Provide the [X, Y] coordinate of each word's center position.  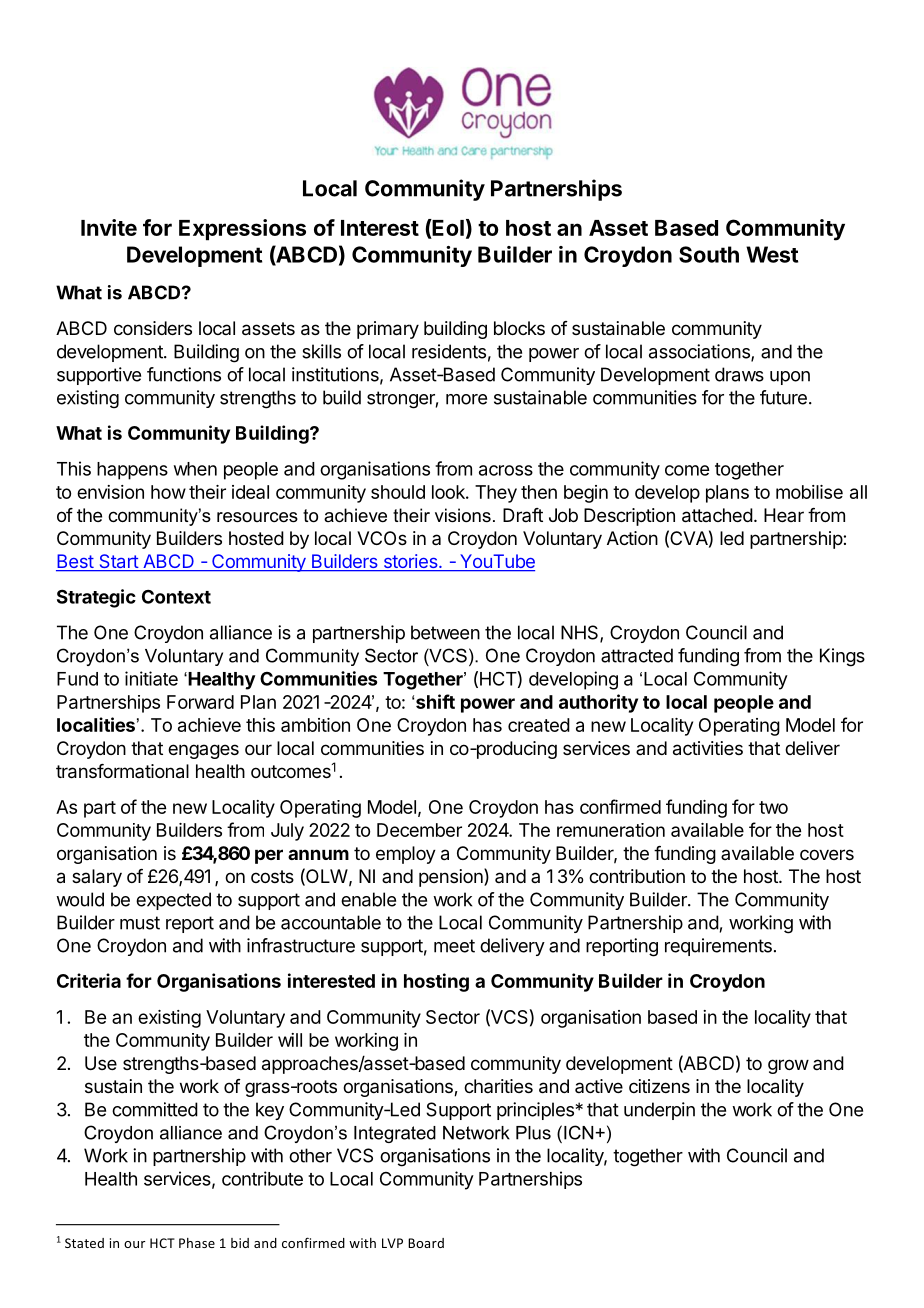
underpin [659, 1111]
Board [426, 1243]
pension [452, 877]
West [772, 254]
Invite [109, 227]
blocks [519, 328]
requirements [718, 947]
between [445, 632]
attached [717, 515]
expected [173, 901]
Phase [197, 1243]
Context [176, 597]
